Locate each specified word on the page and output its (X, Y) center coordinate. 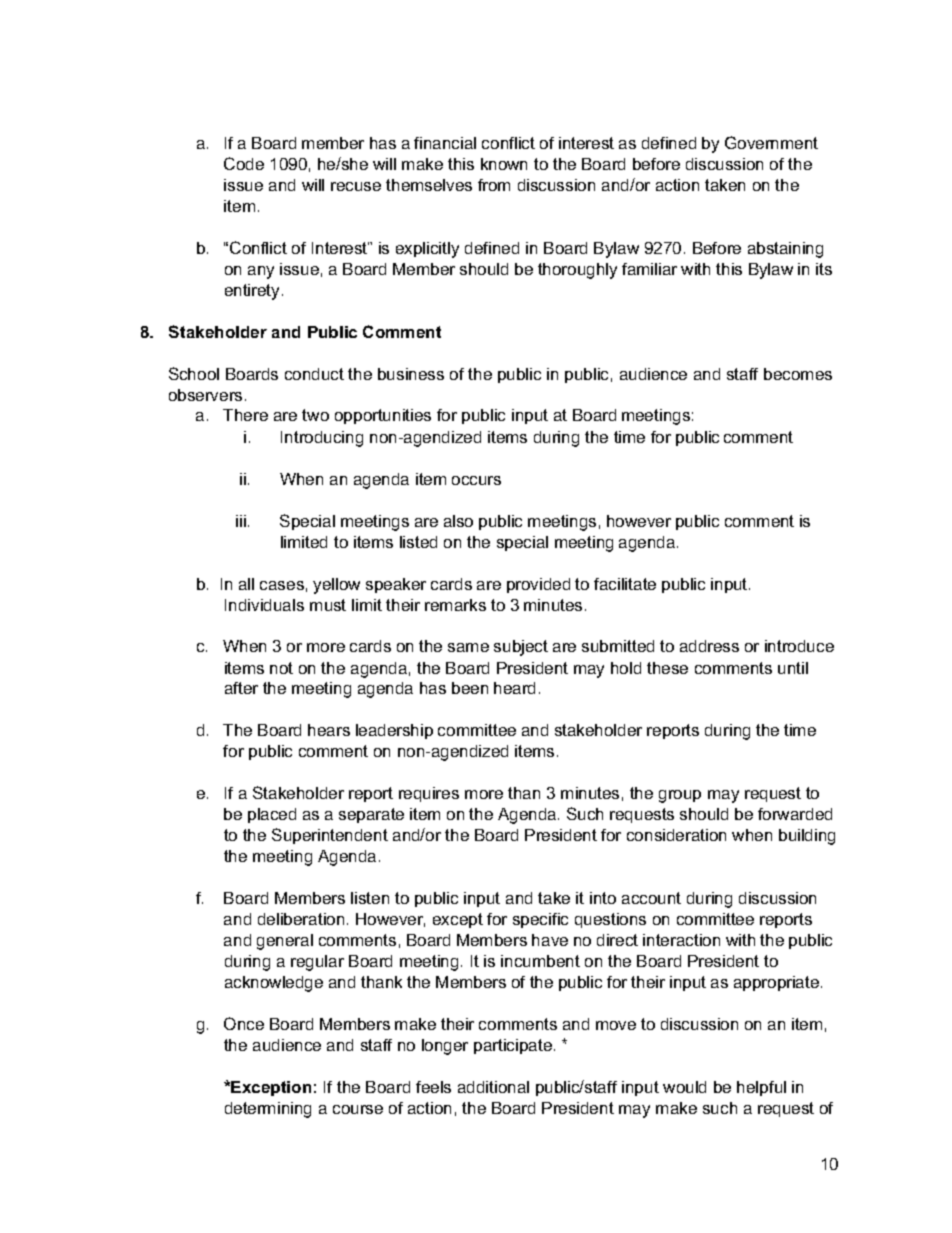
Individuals (264, 605)
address (709, 646)
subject (521, 648)
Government (771, 142)
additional (493, 1087)
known (504, 164)
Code (244, 163)
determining (268, 1110)
